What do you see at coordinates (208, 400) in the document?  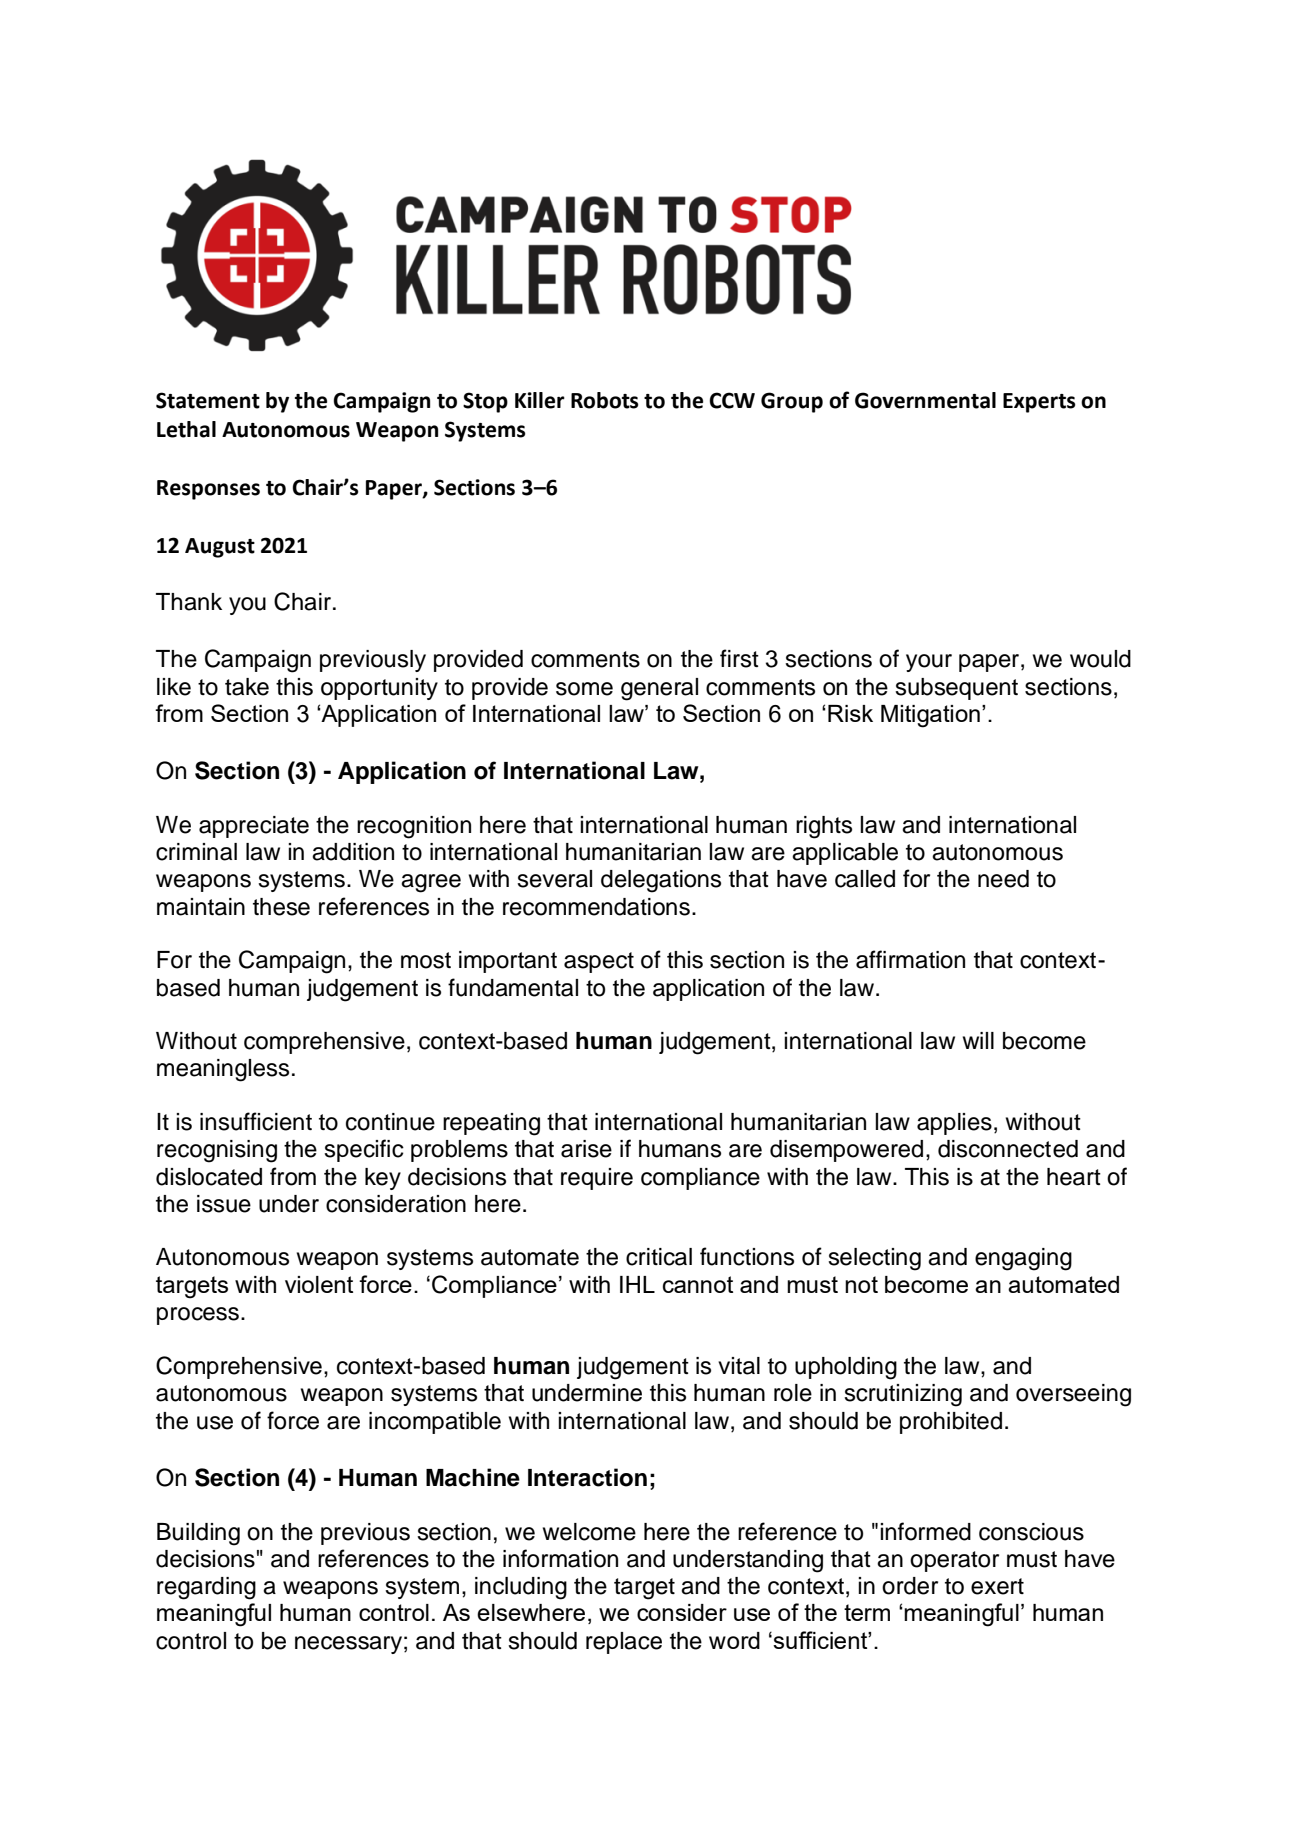 I see `Statement` at bounding box center [208, 400].
